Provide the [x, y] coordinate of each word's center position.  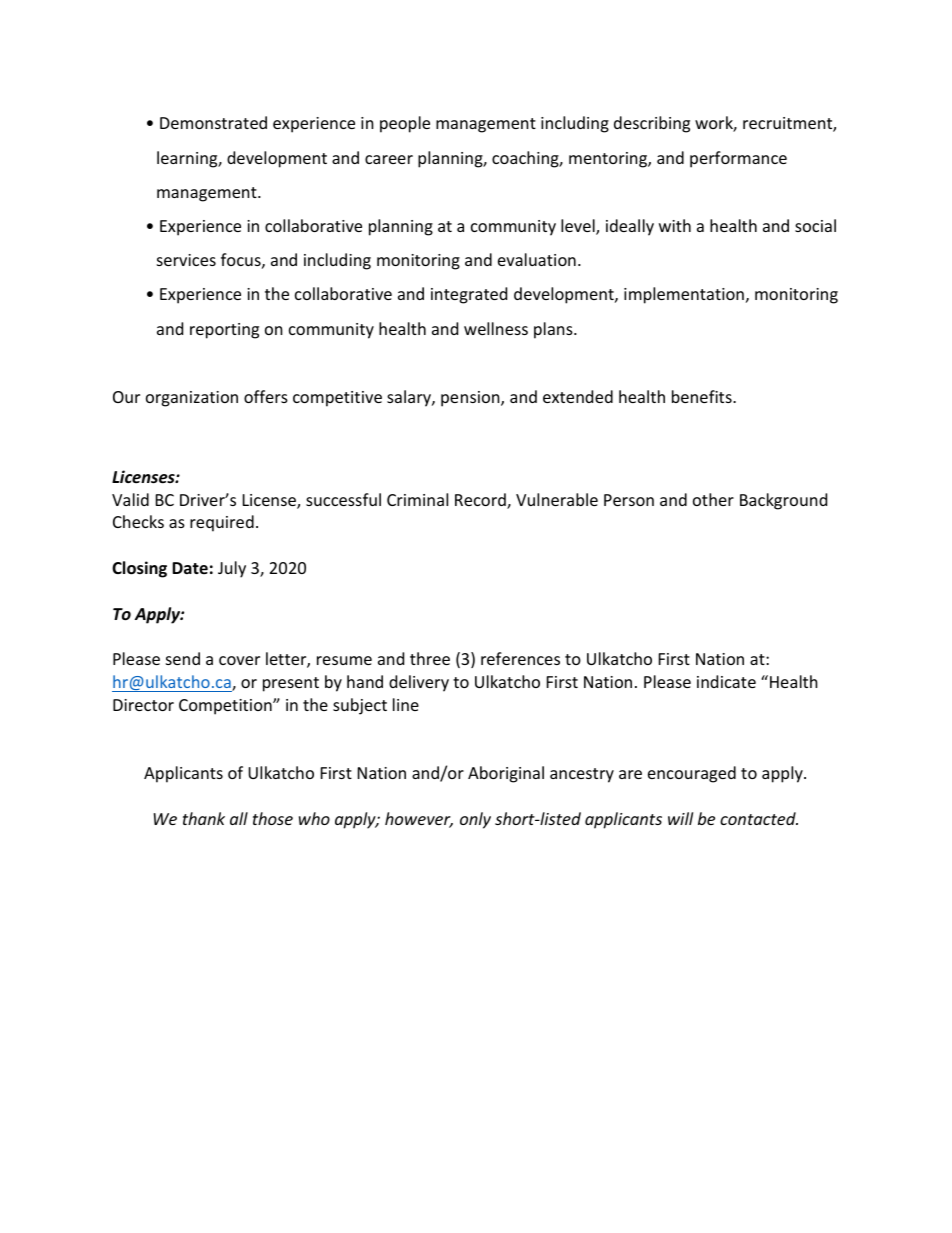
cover [239, 660]
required [222, 523]
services [186, 260]
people [405, 124]
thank [204, 818]
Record [481, 501]
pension [471, 399]
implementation [684, 295]
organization [192, 399]
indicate [726, 681]
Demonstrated [213, 122]
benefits [703, 396]
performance [738, 159]
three [430, 658]
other [713, 499]
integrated [469, 295]
